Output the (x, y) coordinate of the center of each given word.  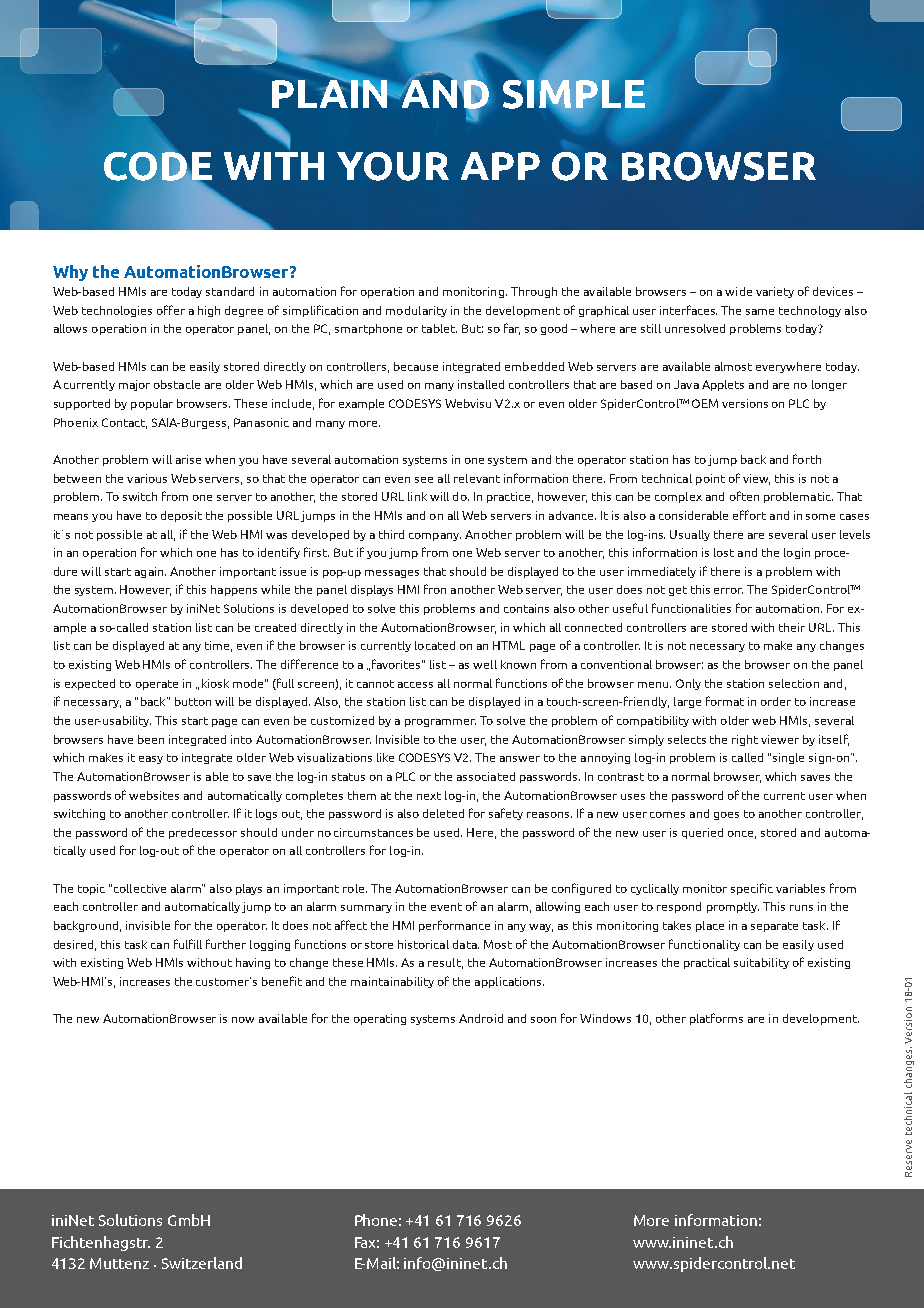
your (393, 166)
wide (738, 291)
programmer (440, 723)
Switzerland (202, 1263)
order (776, 701)
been (151, 739)
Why (70, 273)
